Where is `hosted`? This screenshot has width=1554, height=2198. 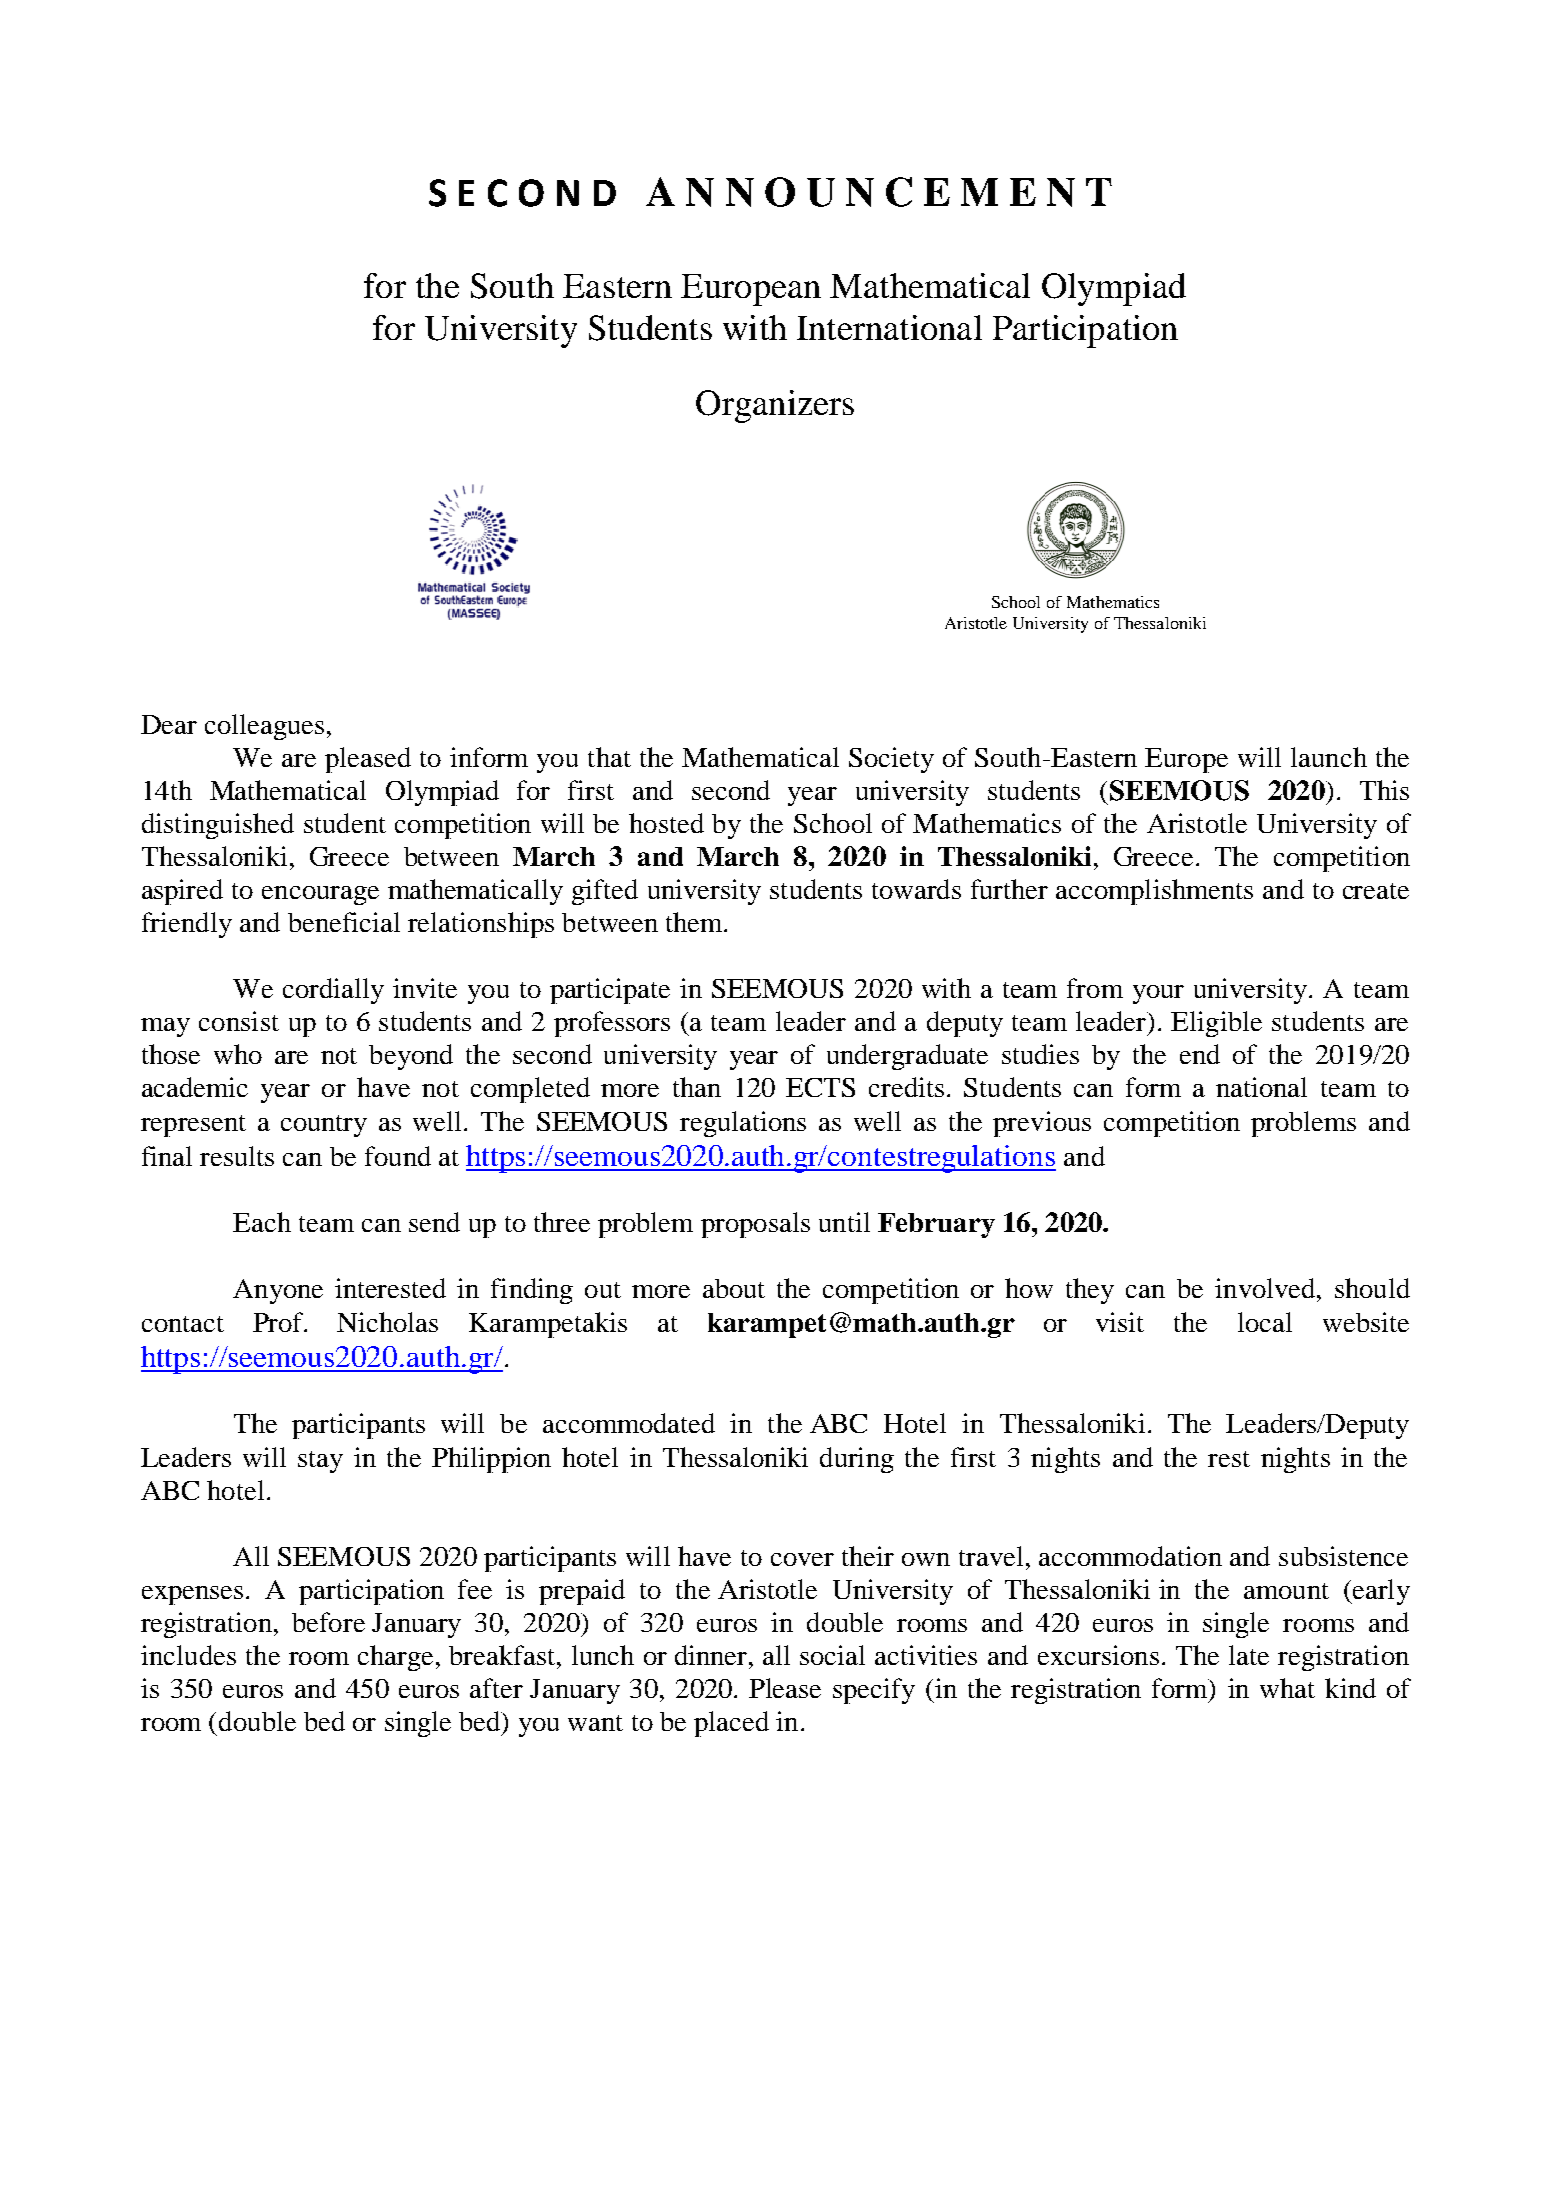
hosted is located at coordinates (666, 823).
